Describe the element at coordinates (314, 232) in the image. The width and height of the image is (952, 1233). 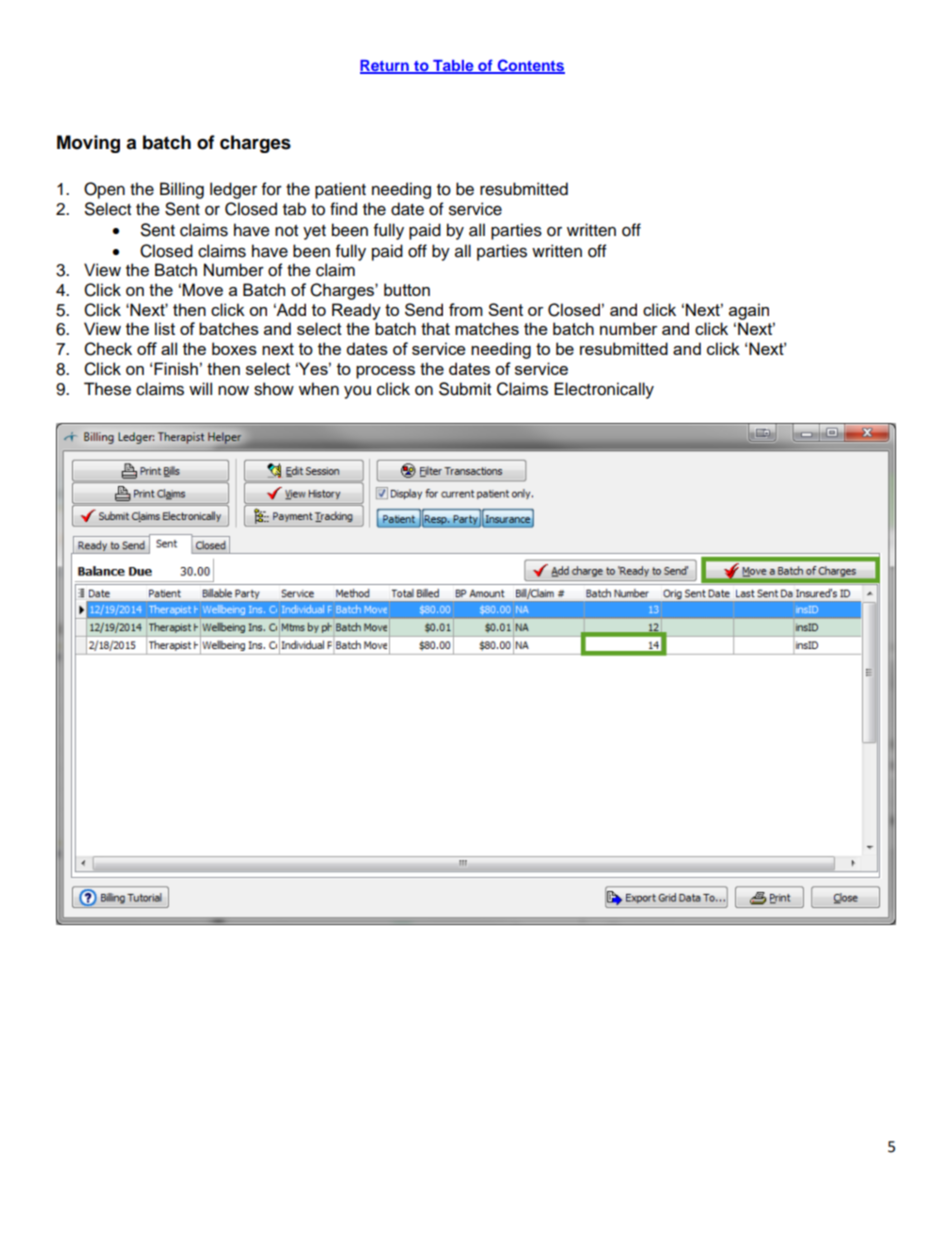
I see `yet` at that location.
